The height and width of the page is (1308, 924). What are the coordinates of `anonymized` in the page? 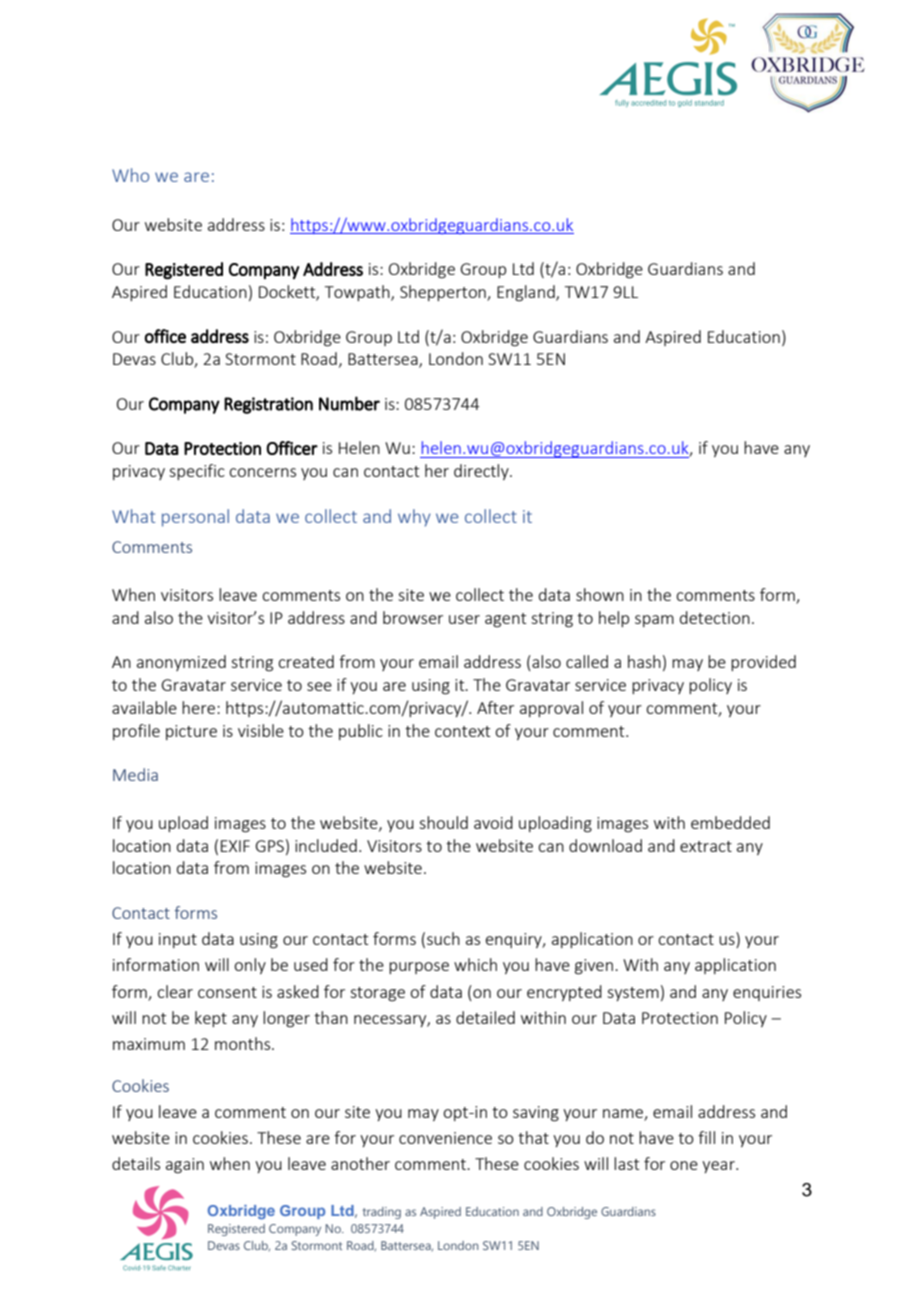 It's located at (181, 663).
